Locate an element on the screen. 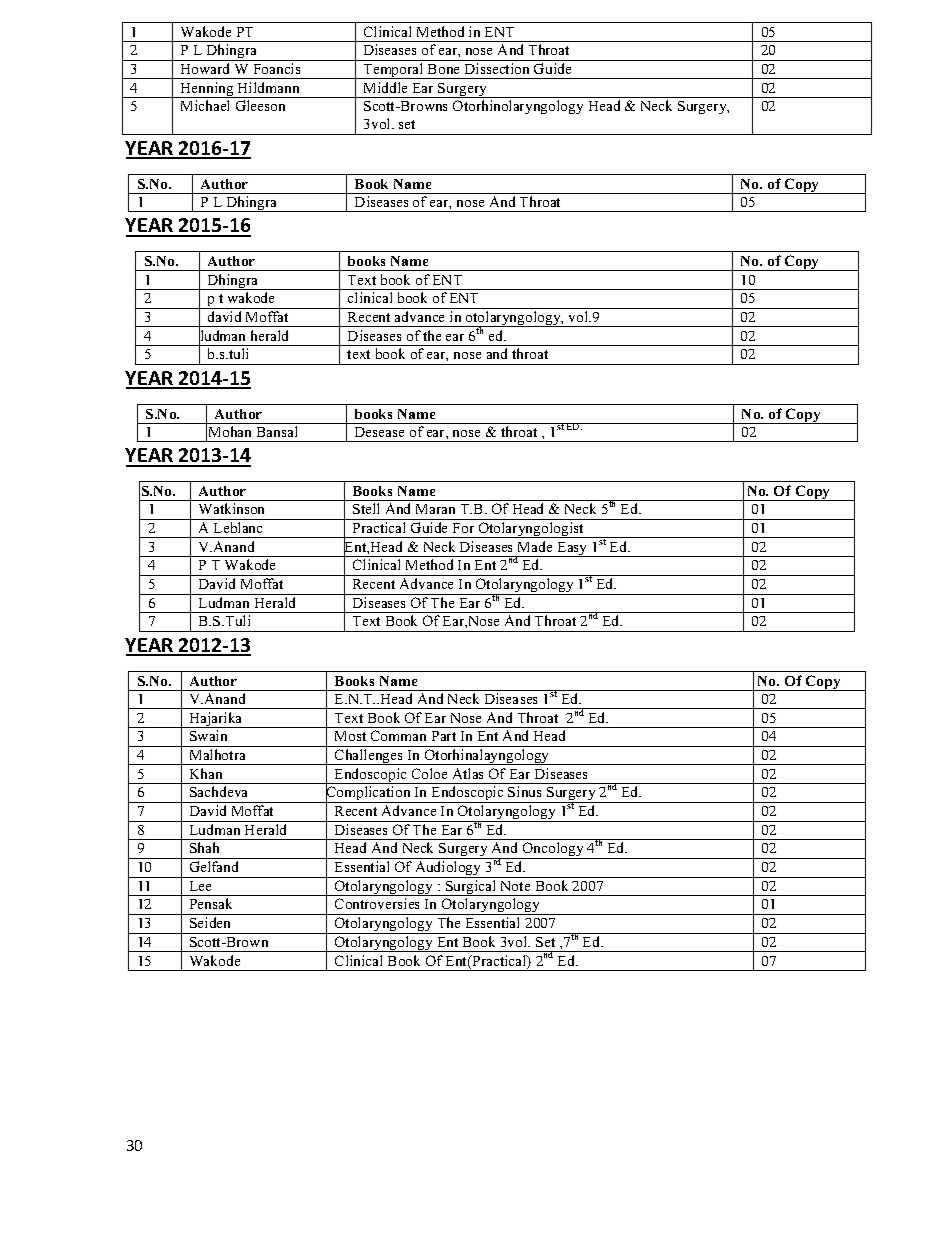 The height and width of the screenshot is (1233, 952). Otolaryngologist is located at coordinates (531, 530).
